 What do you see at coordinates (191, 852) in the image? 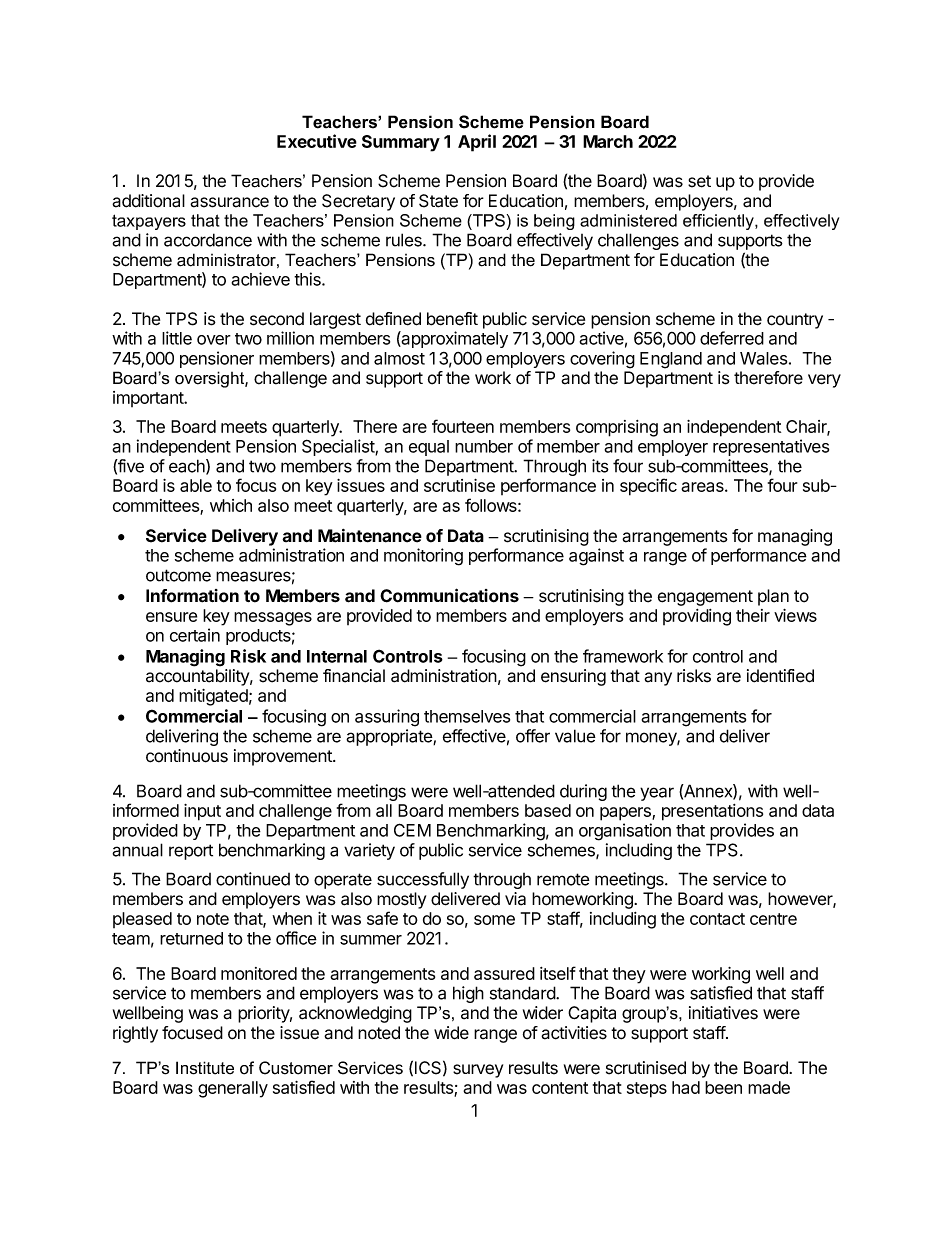
I see `report` at bounding box center [191, 852].
